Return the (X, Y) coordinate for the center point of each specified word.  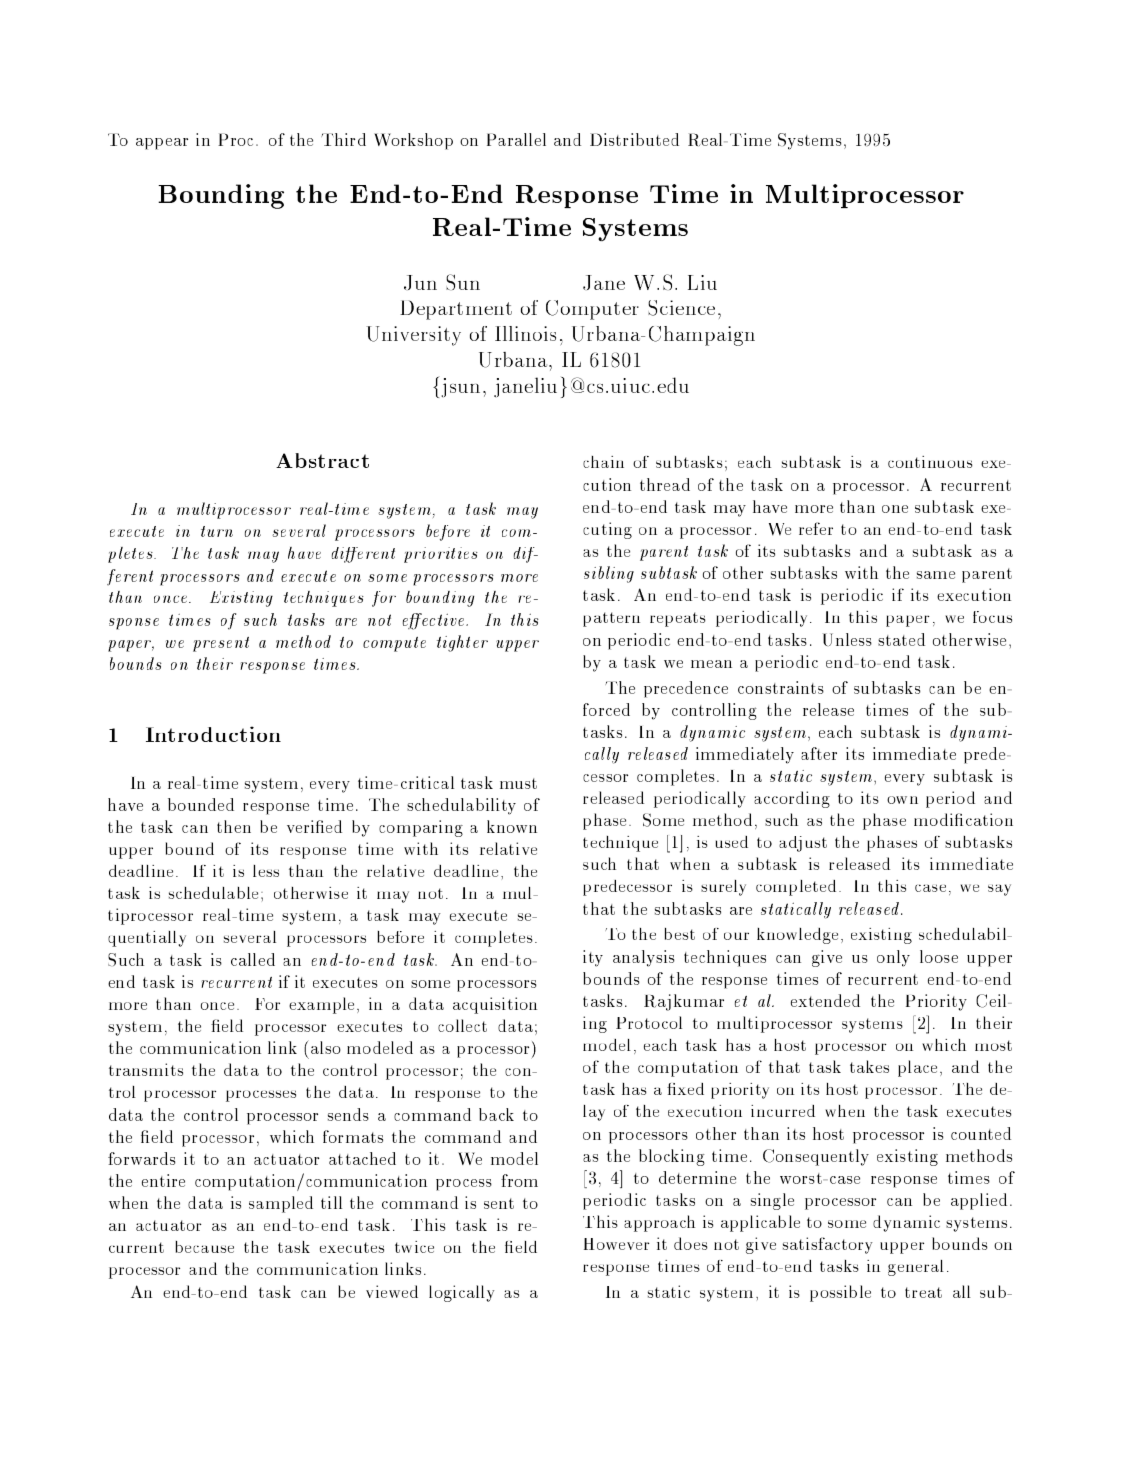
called (253, 959)
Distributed (634, 139)
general (916, 1268)
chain (603, 462)
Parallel (516, 139)
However (617, 1244)
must (518, 783)
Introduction (213, 734)
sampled (281, 1204)
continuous (930, 462)
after (819, 753)
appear (162, 144)
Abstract (322, 460)
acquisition (495, 1005)
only (893, 958)
